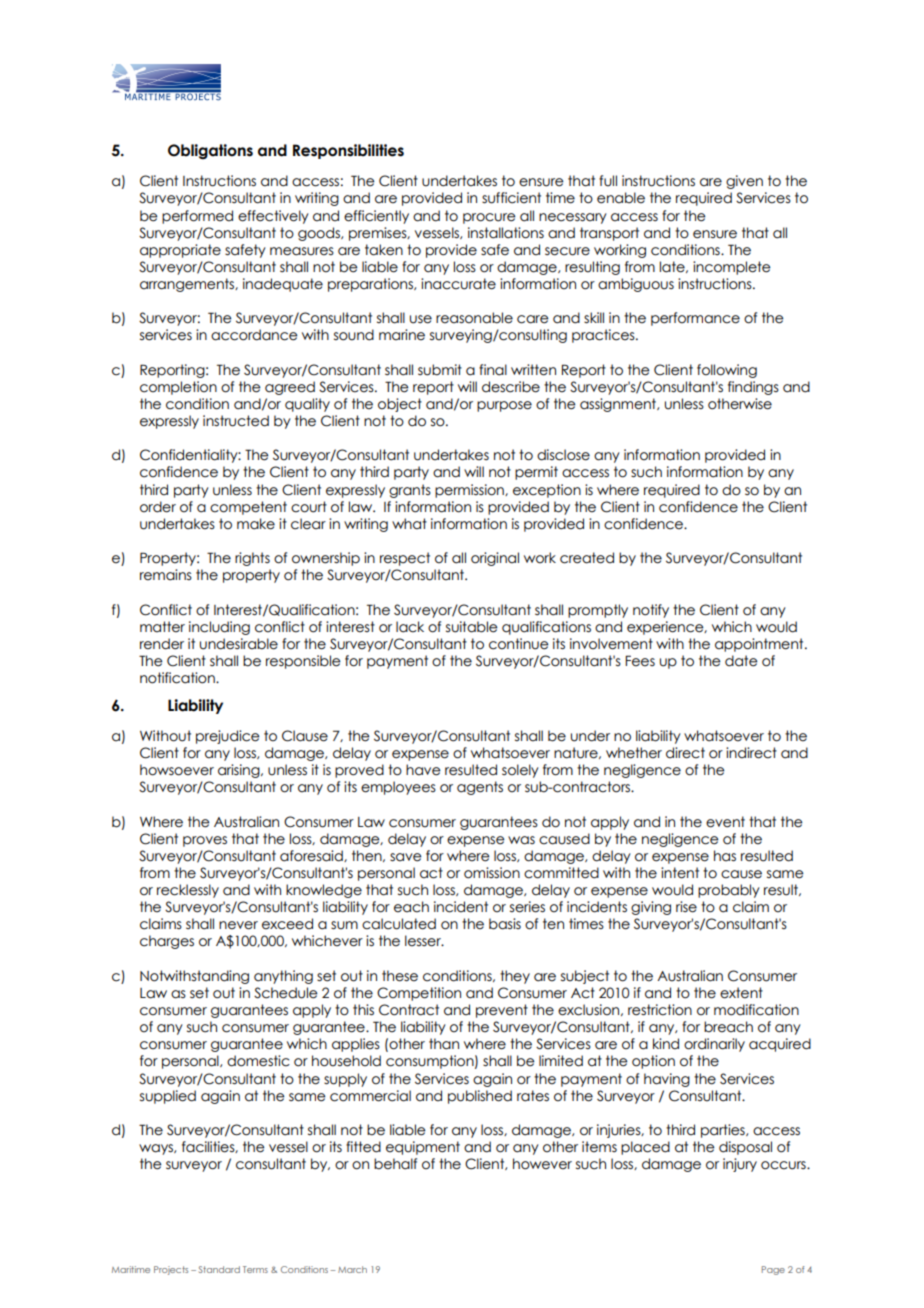  Describe the element at coordinates (210, 151) in the screenshot. I see `Obligations` at that location.
